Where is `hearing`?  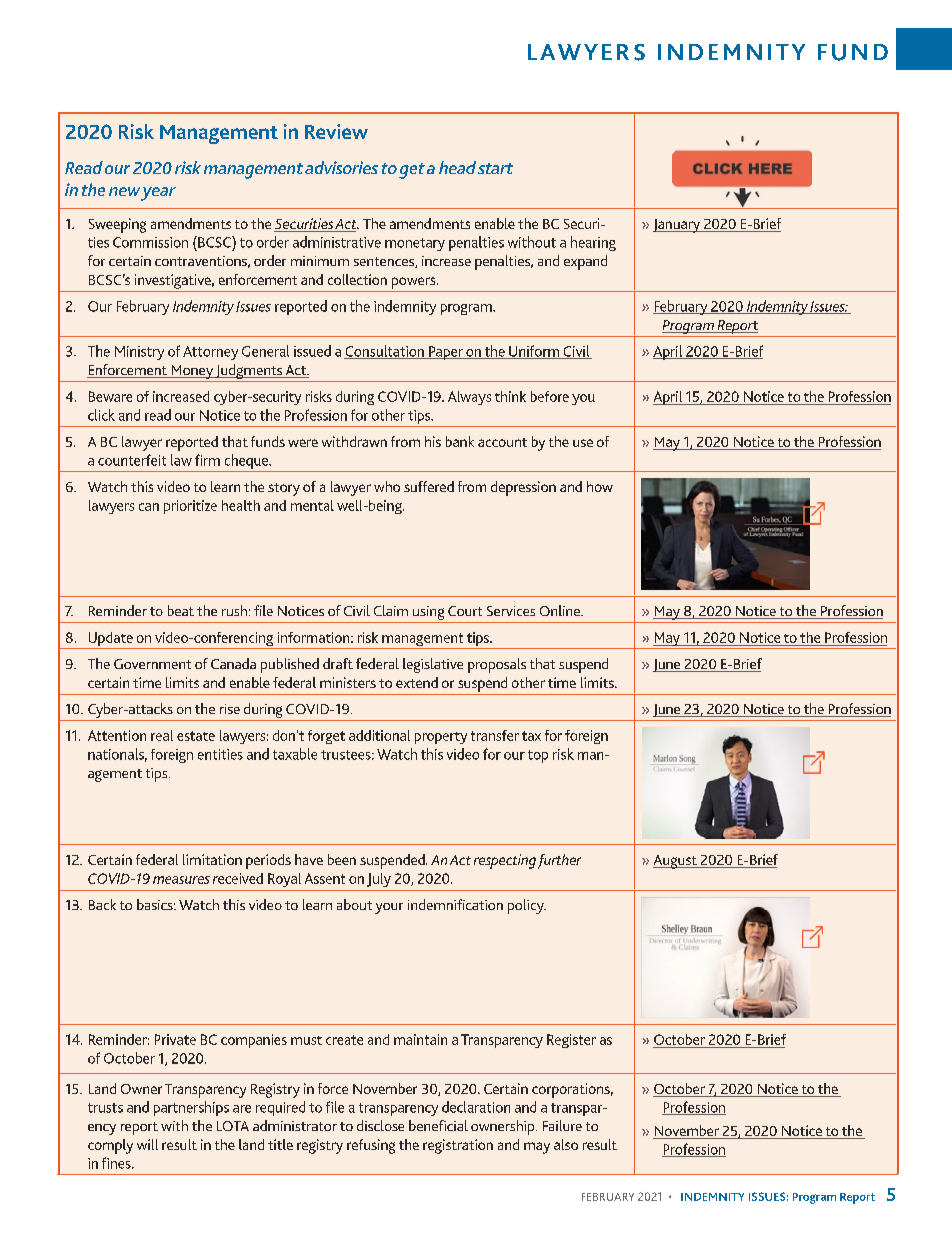
hearing is located at coordinates (593, 243).
